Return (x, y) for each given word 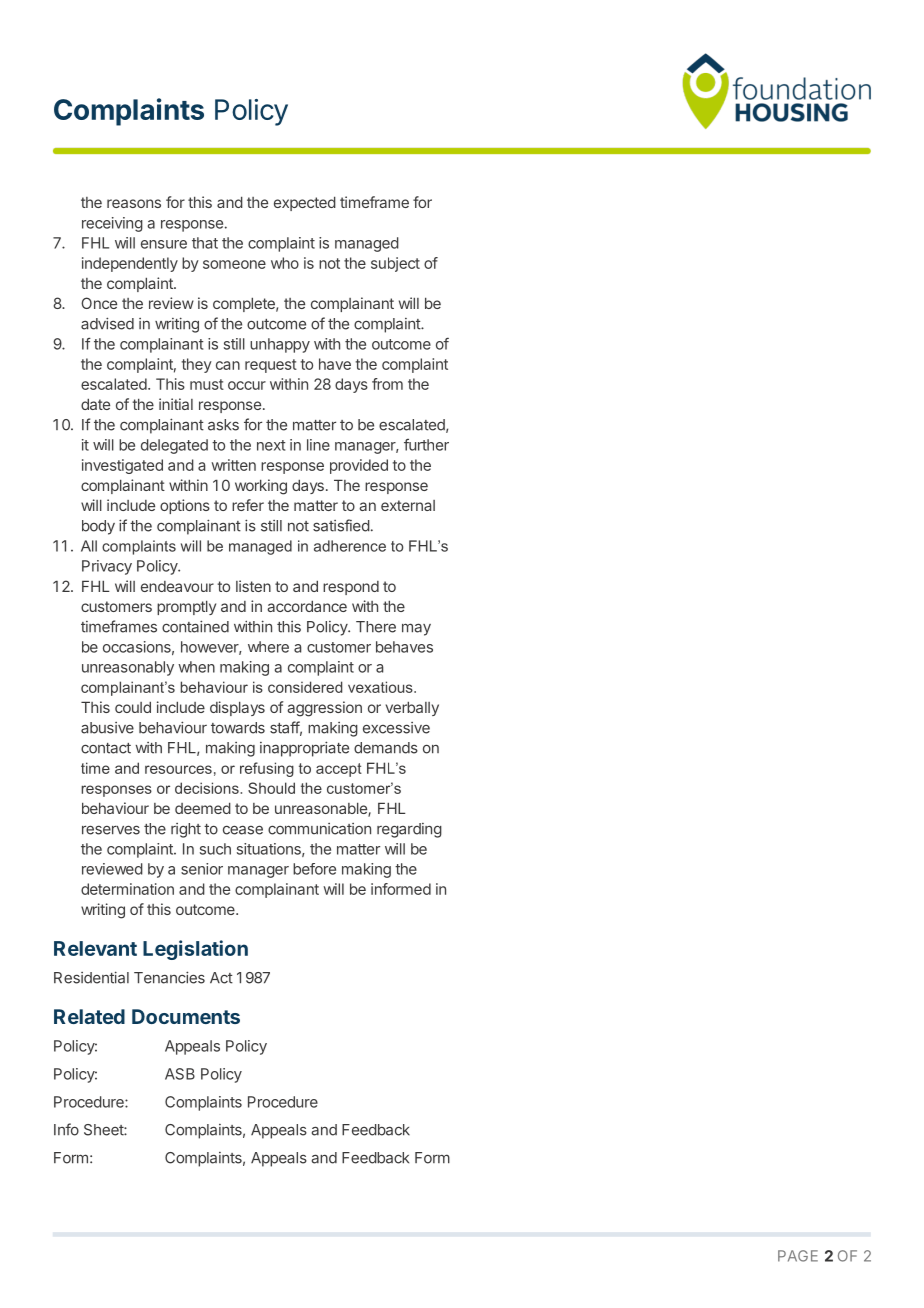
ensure (164, 244)
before (314, 869)
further (426, 445)
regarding (409, 830)
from (387, 384)
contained (195, 626)
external (408, 505)
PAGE (798, 1256)
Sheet (104, 1130)
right (186, 830)
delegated (174, 446)
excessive (396, 728)
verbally (412, 708)
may (416, 629)
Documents (186, 1016)
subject (395, 264)
